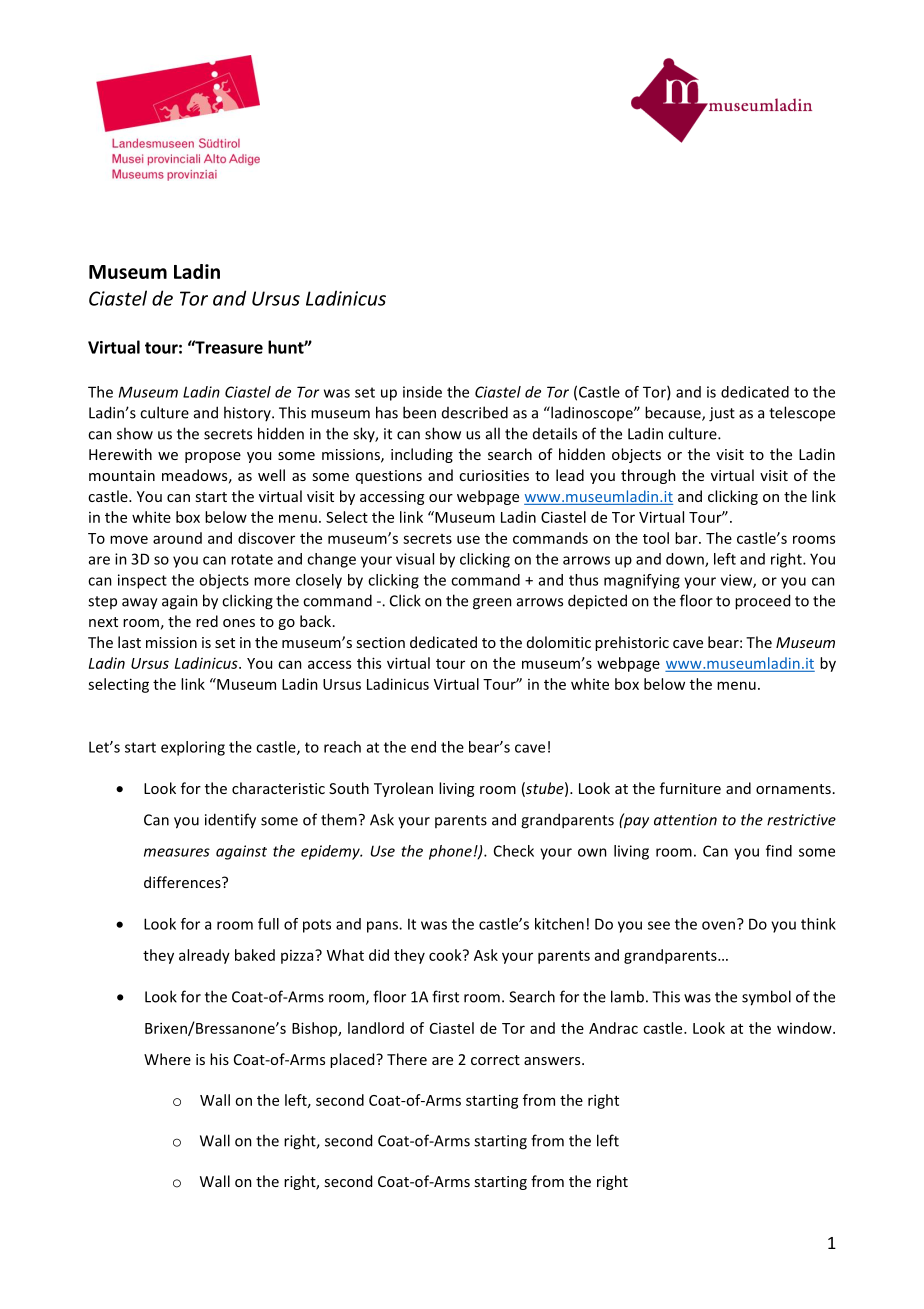 Image resolution: width=924 pixels, height=1309 pixels. I want to click on end, so click(423, 747).
